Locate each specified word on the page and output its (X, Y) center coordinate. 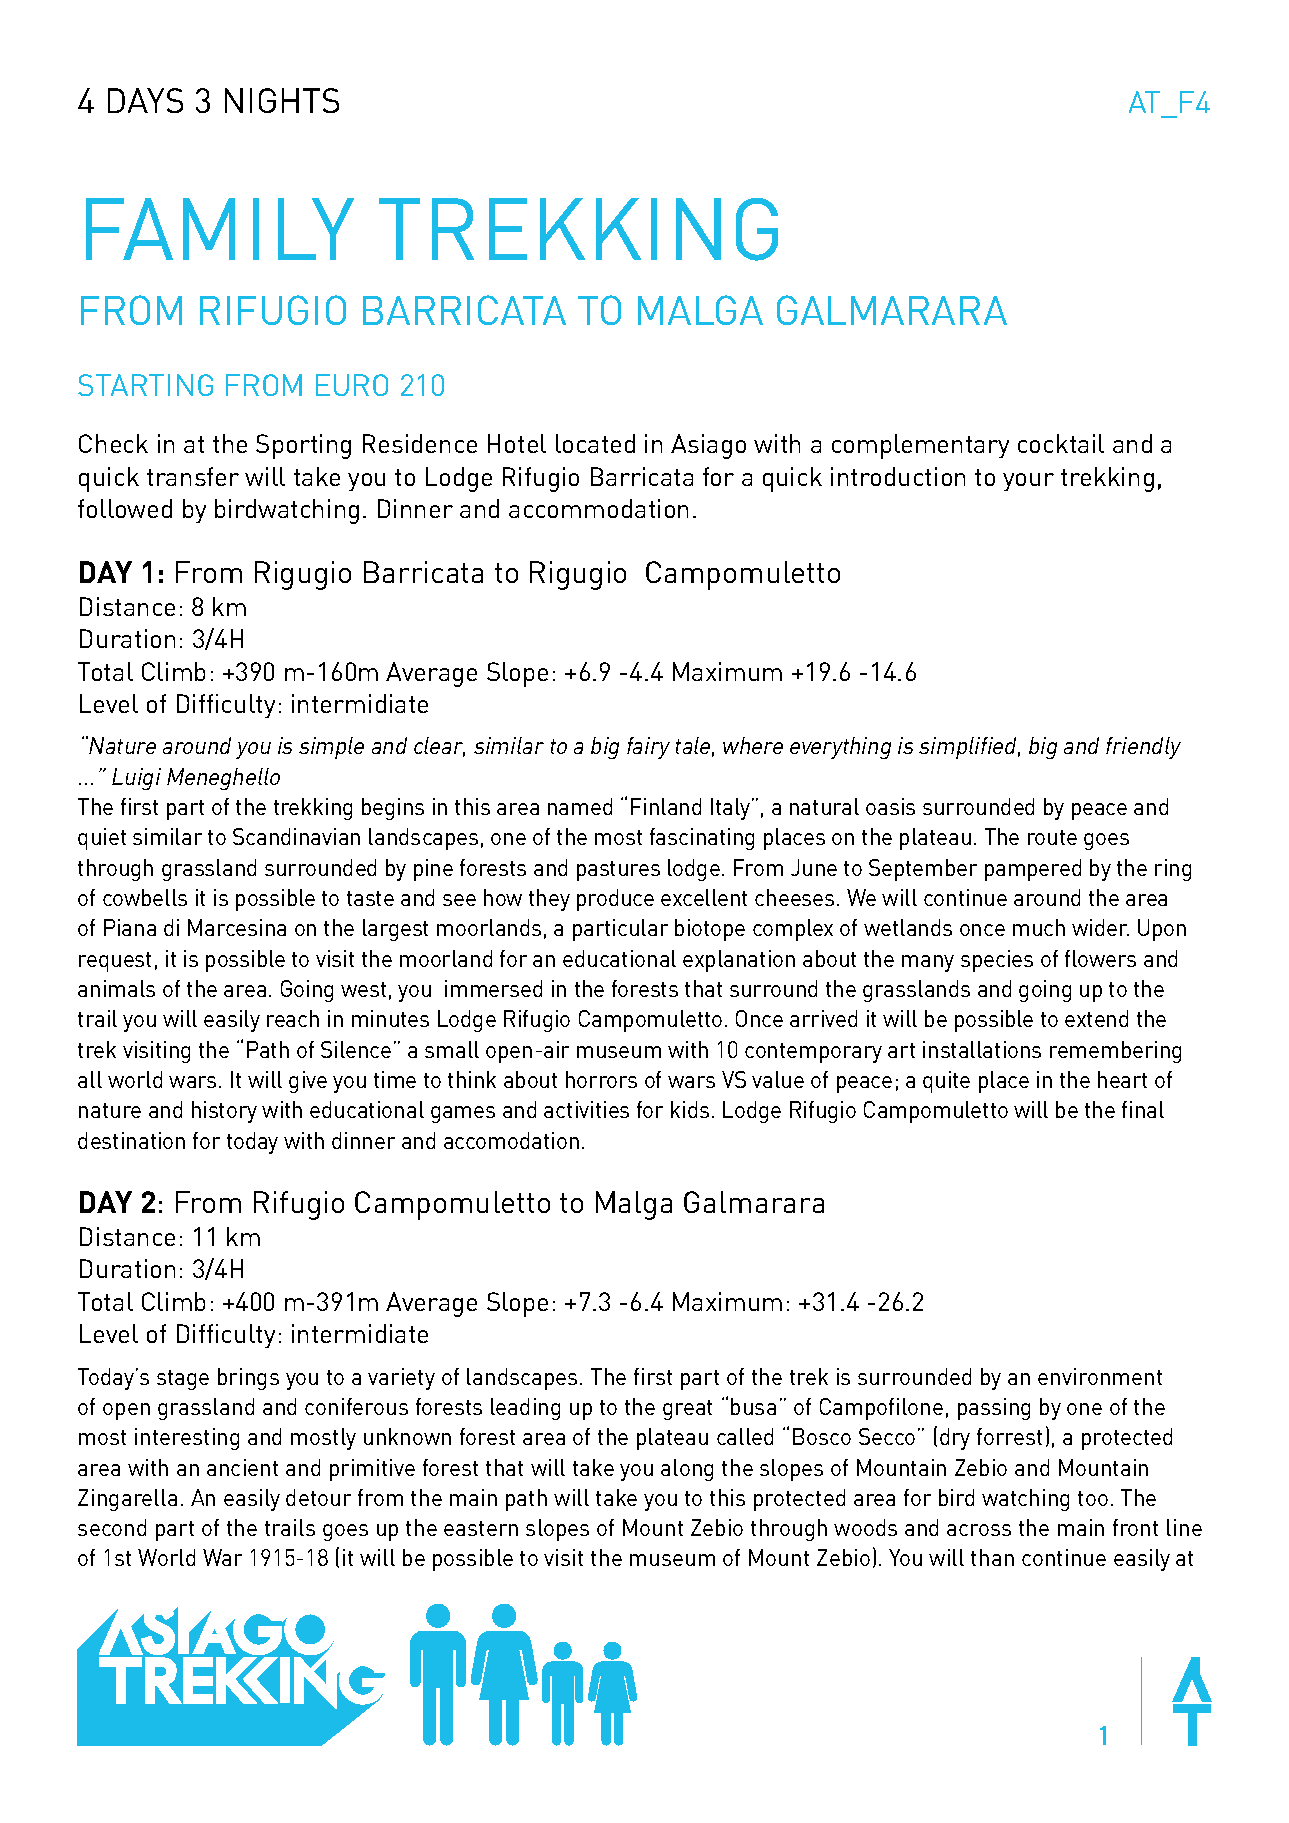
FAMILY (220, 229)
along (687, 1470)
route (1052, 837)
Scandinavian (296, 836)
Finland (666, 806)
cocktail (1061, 443)
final (1143, 1109)
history (224, 1112)
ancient (242, 1467)
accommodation (598, 508)
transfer (193, 476)
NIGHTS (282, 100)
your (1028, 482)
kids (690, 1109)
